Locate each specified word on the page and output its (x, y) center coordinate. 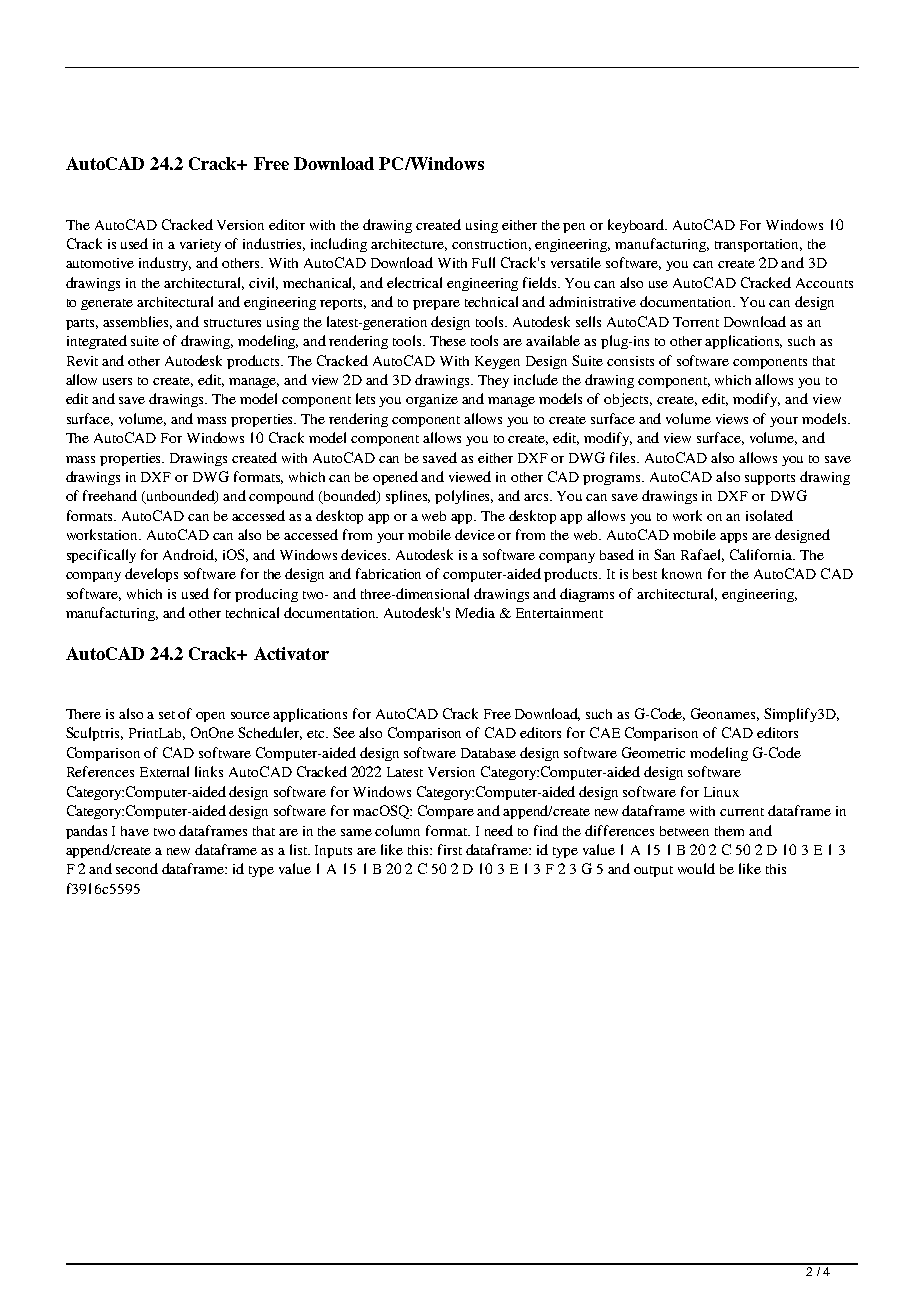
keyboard (637, 226)
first (450, 849)
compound (281, 497)
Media (475, 612)
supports (770, 479)
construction (491, 245)
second (137, 868)
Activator (291, 653)
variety (200, 245)
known (682, 573)
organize (432, 400)
